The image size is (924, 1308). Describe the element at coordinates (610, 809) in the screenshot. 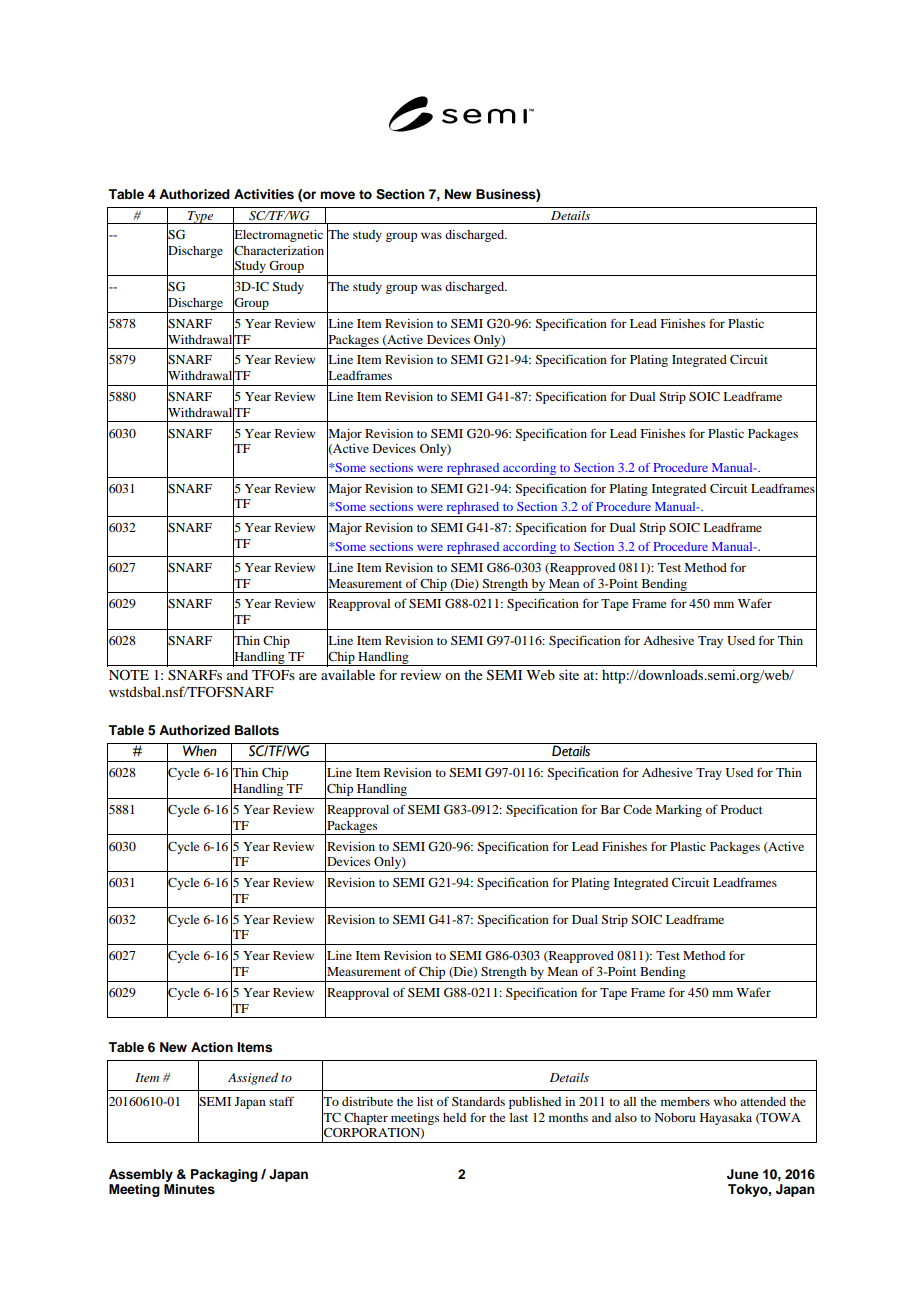

I see `Bar` at that location.
